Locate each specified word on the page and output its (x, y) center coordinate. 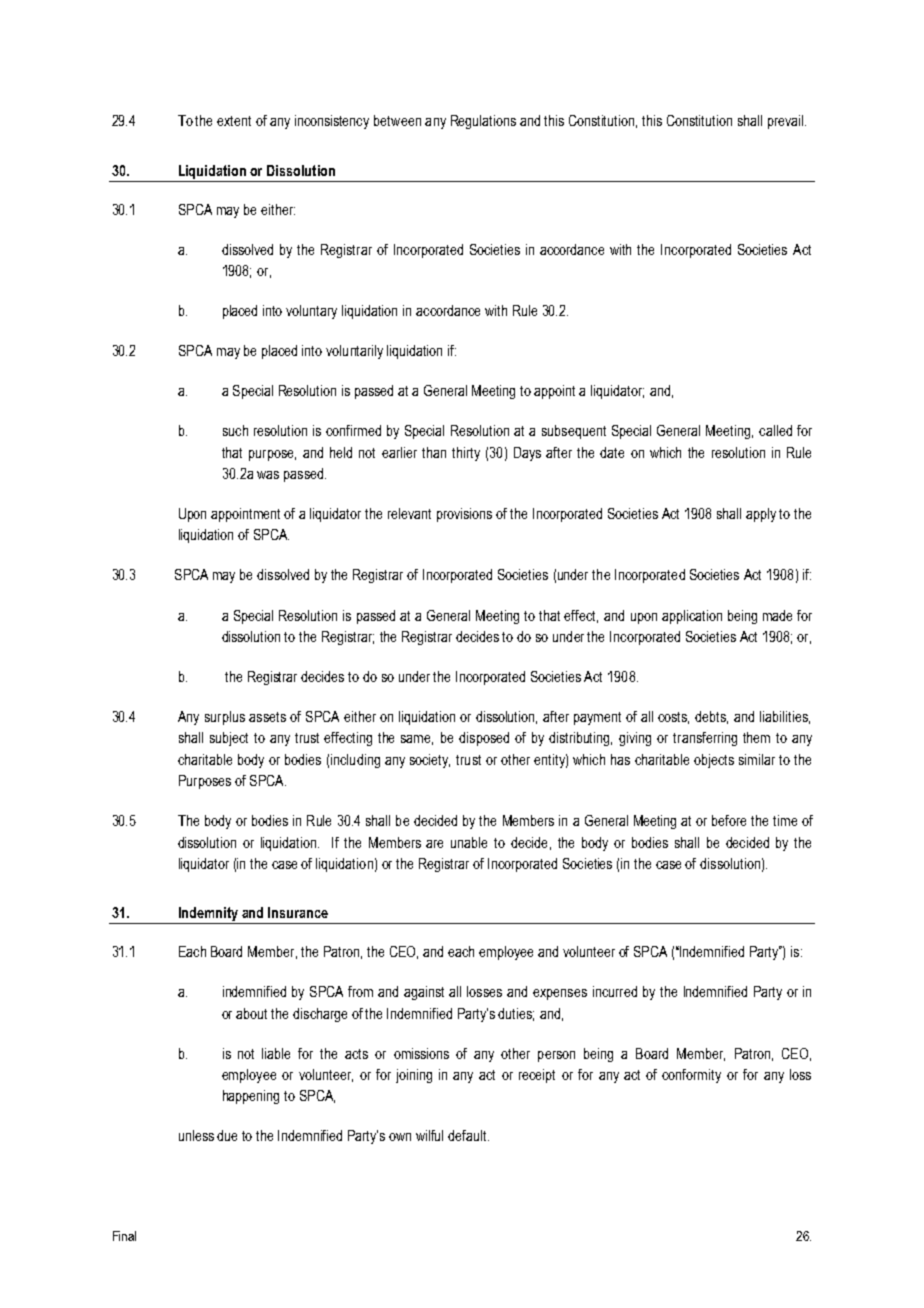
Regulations (483, 122)
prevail (787, 122)
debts (711, 717)
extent (234, 121)
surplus (225, 718)
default (468, 1135)
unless (196, 1135)
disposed (484, 739)
